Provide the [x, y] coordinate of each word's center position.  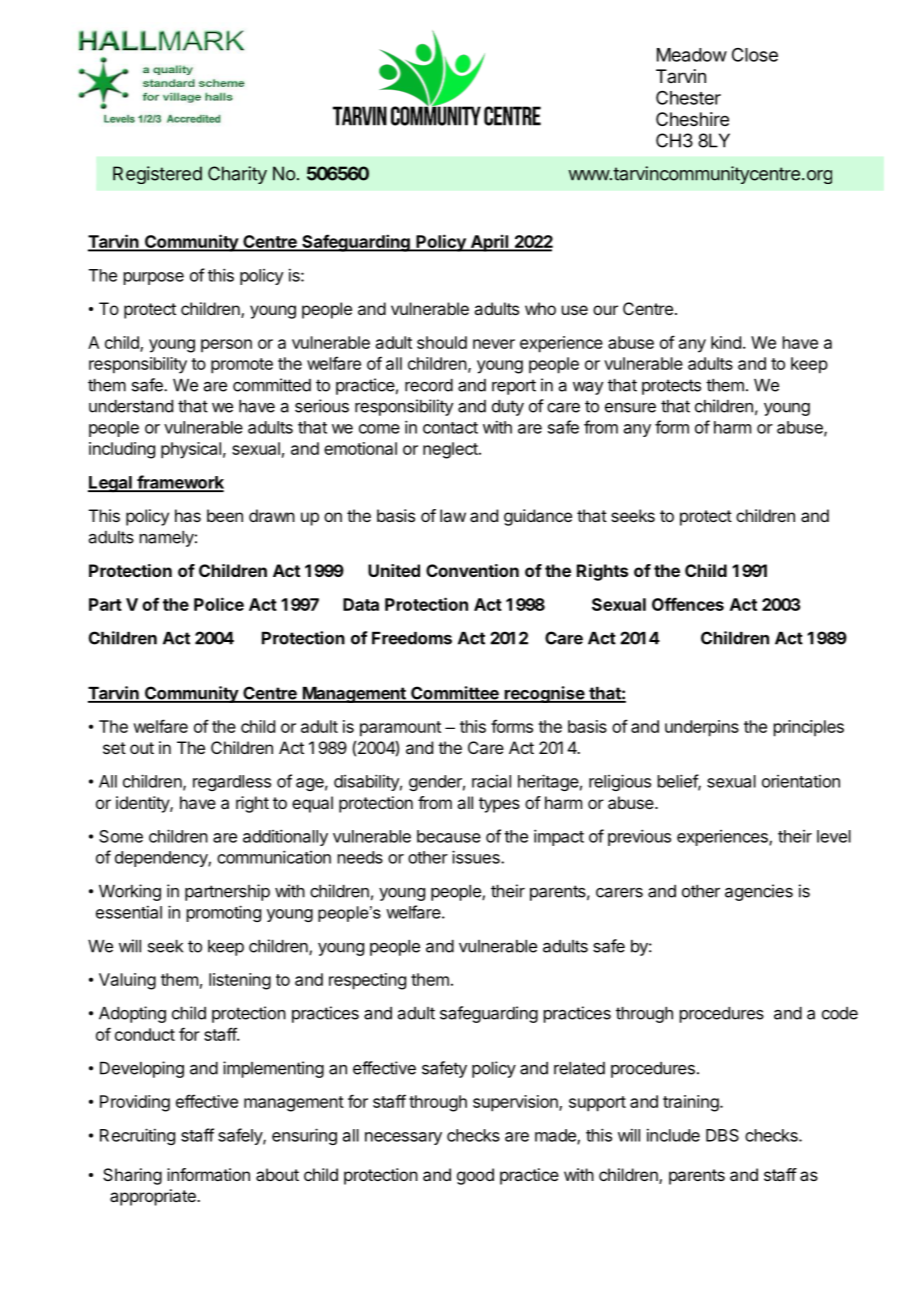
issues [477, 857]
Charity [237, 175]
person [226, 345]
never [494, 344]
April [489, 243]
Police [219, 604]
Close [755, 55]
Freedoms [412, 638]
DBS [722, 1135]
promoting [224, 913]
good [475, 1176]
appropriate [154, 1197]
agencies [759, 892]
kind [726, 342]
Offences [688, 604]
